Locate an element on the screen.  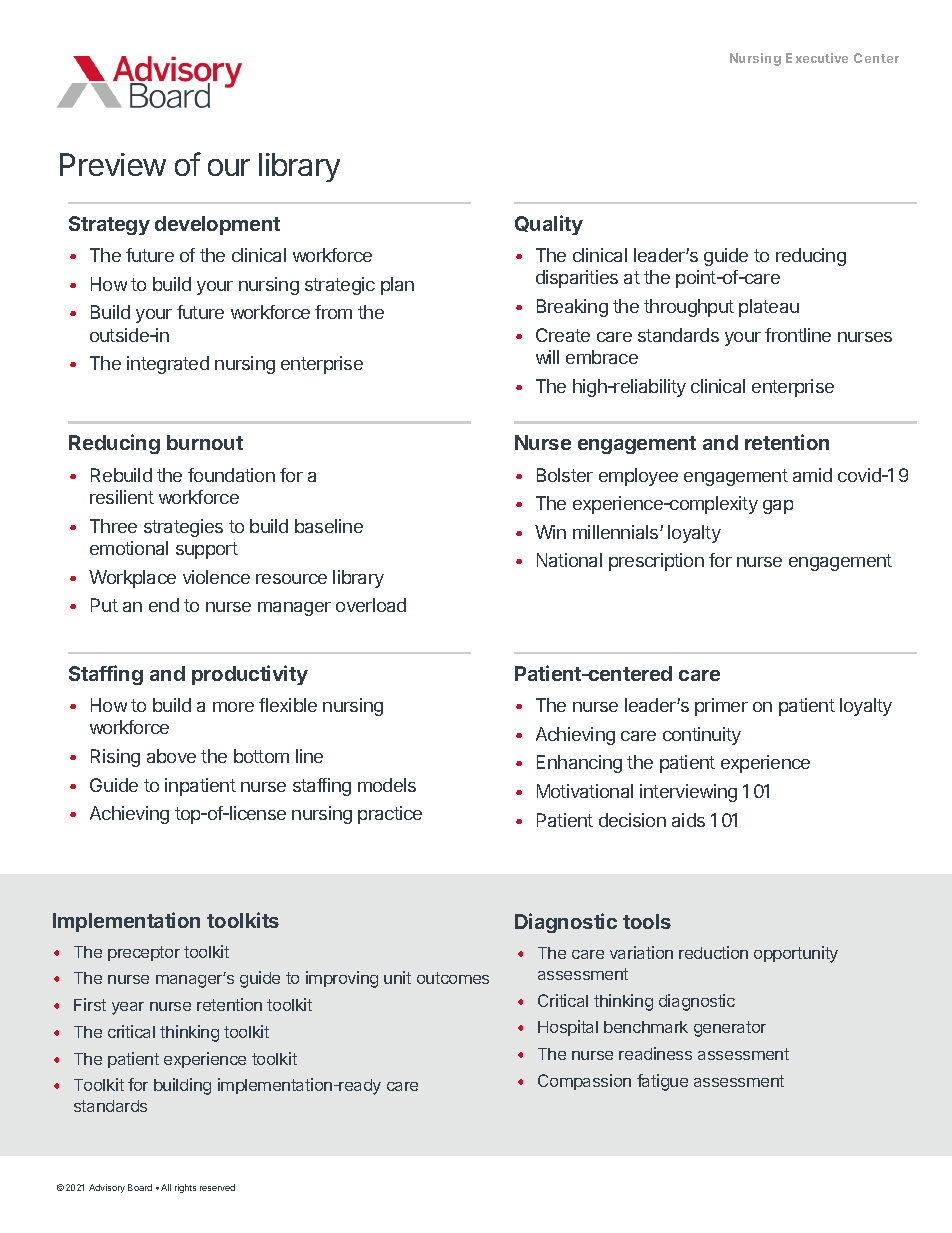
Quality is located at coordinates (549, 225).
